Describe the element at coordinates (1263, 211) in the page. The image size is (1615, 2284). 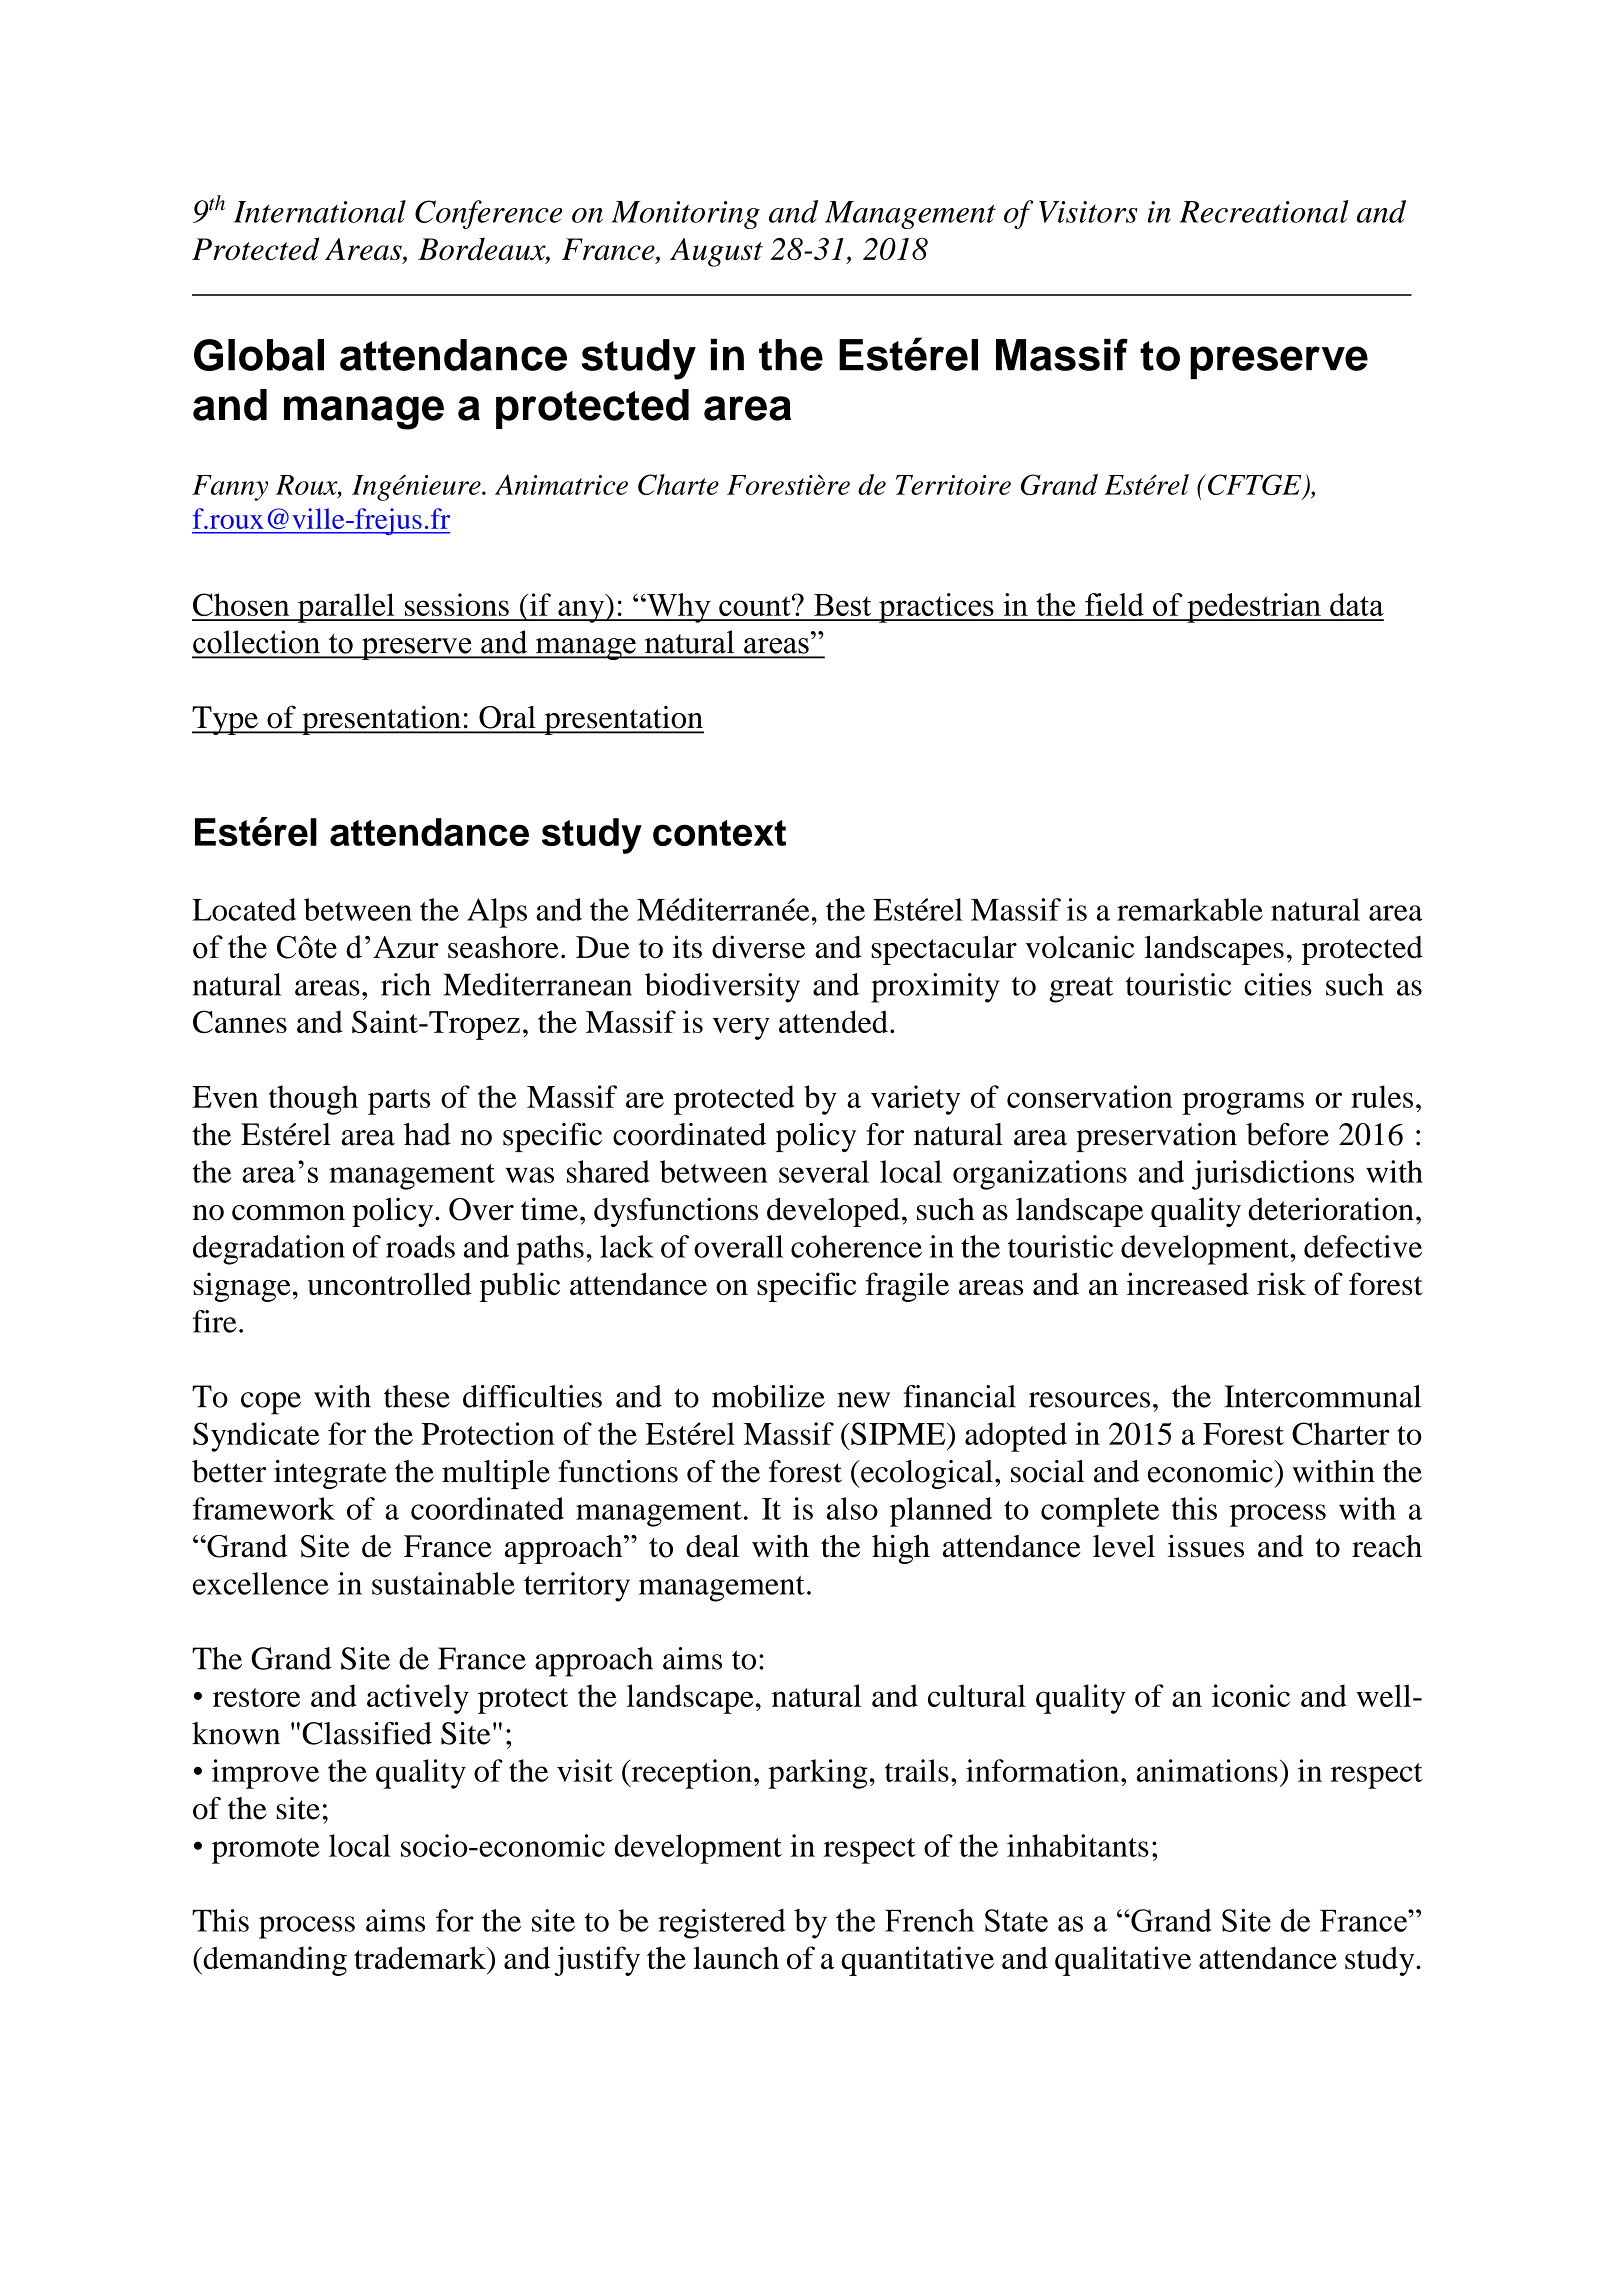
I see `Recreational` at that location.
